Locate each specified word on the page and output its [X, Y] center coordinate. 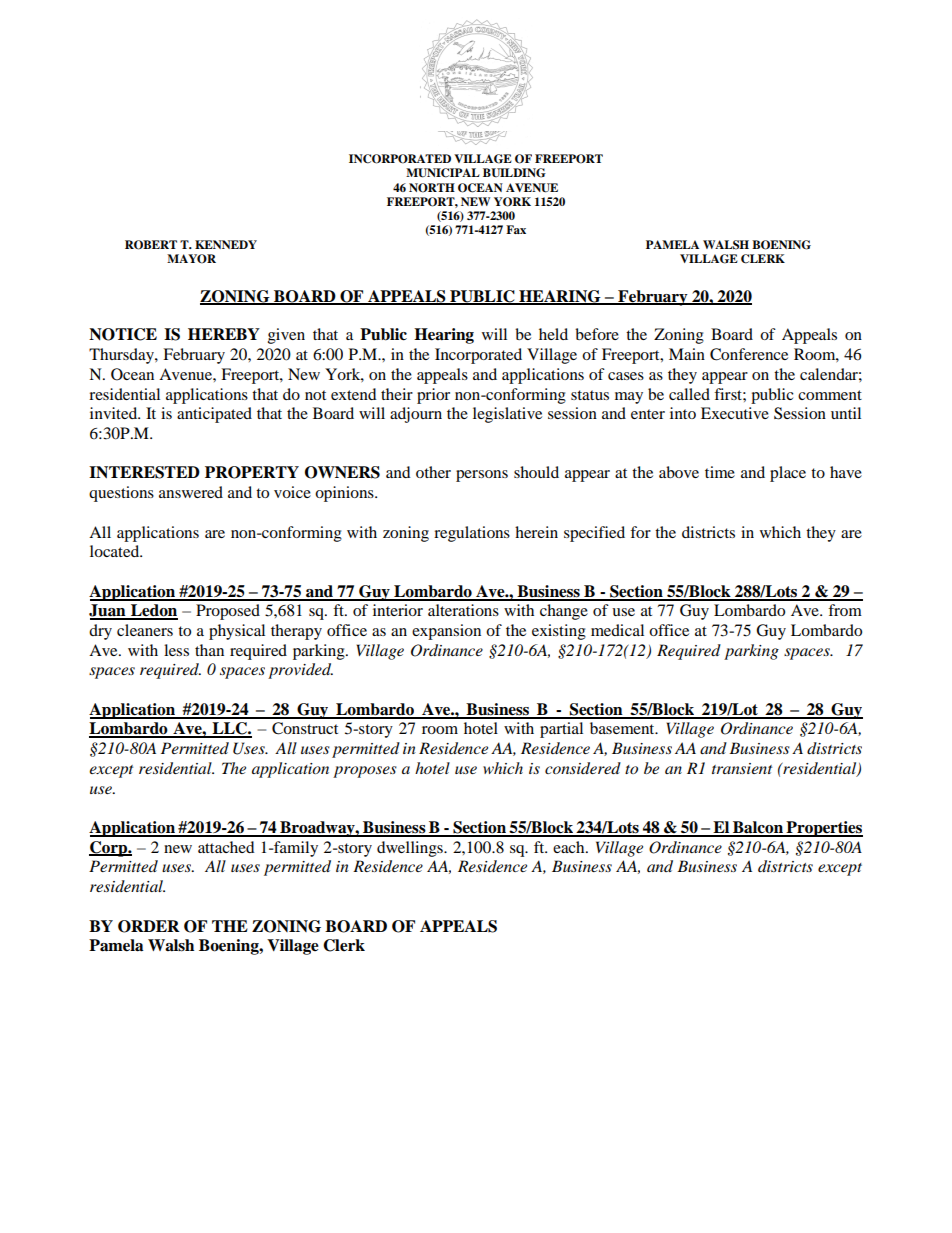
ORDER [149, 926]
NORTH [432, 188]
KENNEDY [226, 244]
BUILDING [514, 173]
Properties [823, 829]
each [570, 847]
